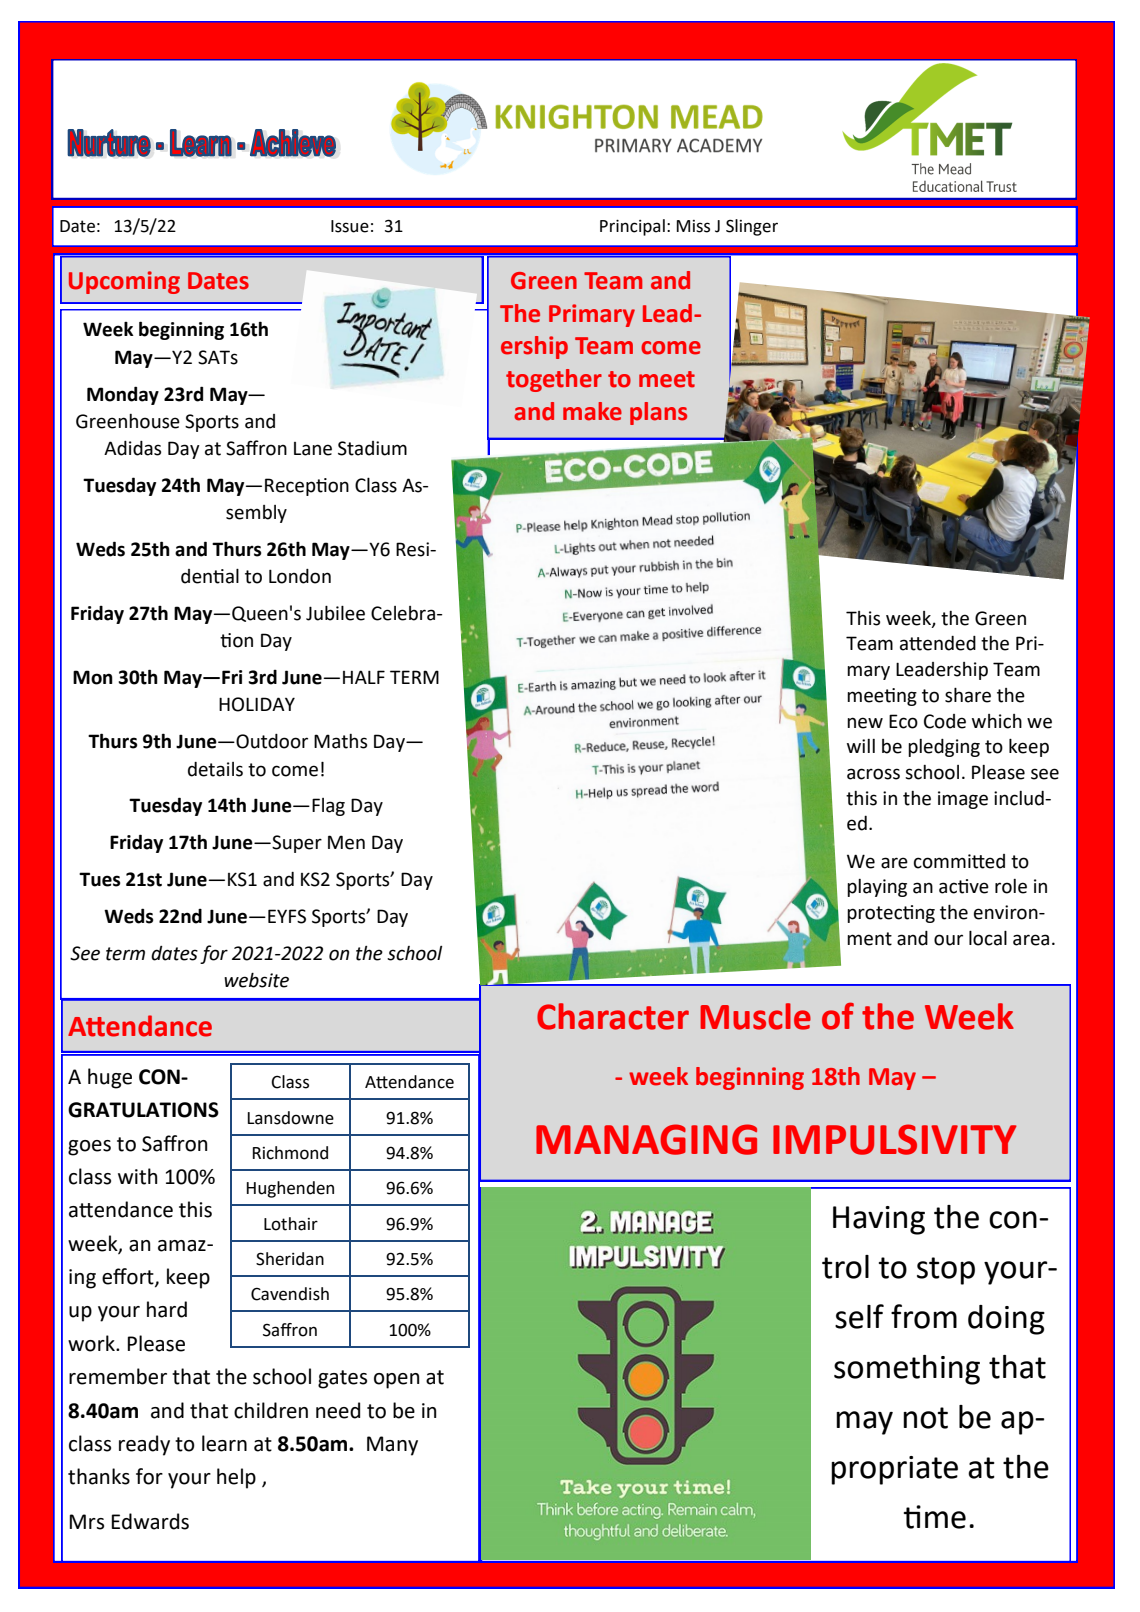 The width and height of the document is (1140, 1612). What do you see at coordinates (124, 282) in the document?
I see `Upcoming` at bounding box center [124, 282].
